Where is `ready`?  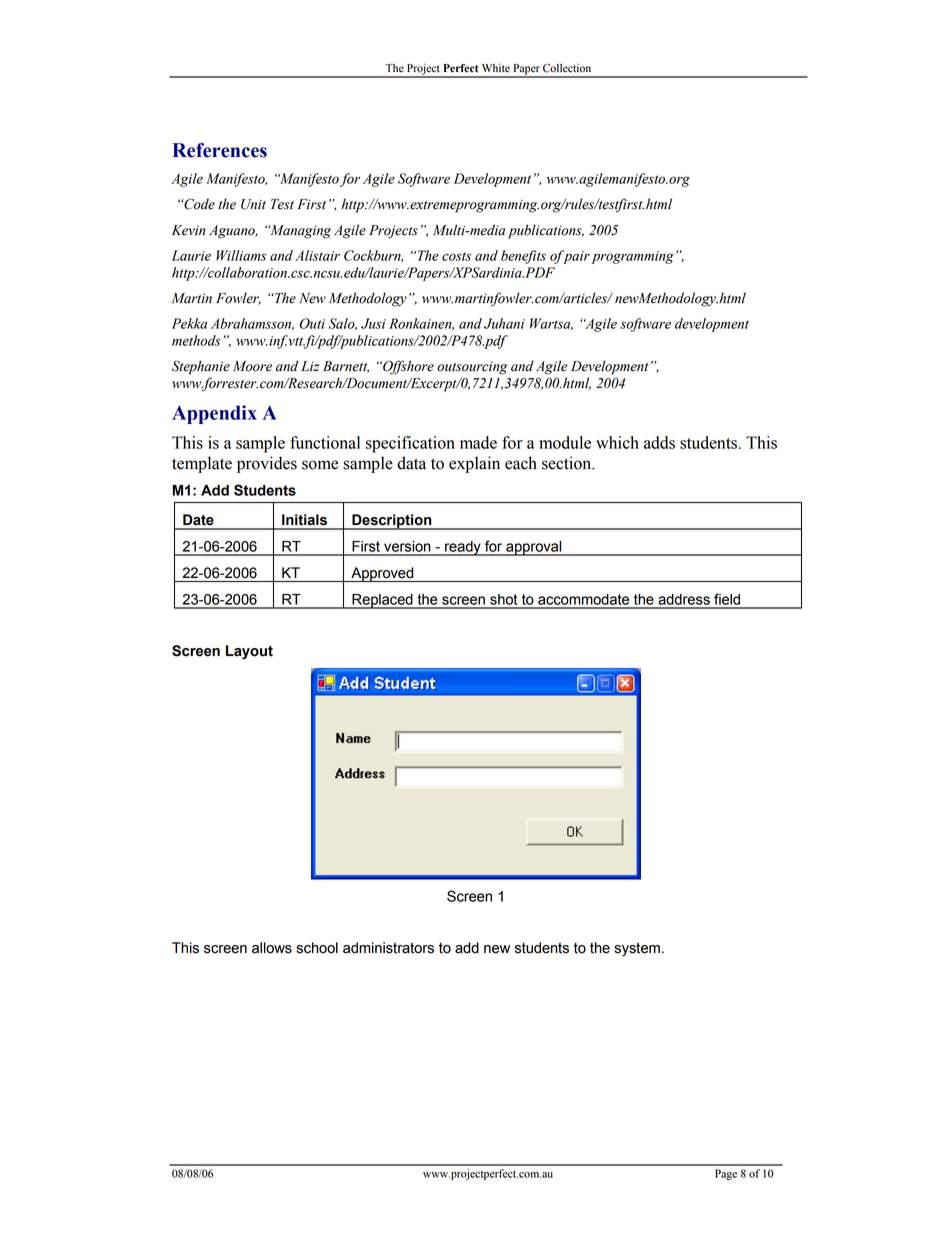 ready is located at coordinates (463, 548).
